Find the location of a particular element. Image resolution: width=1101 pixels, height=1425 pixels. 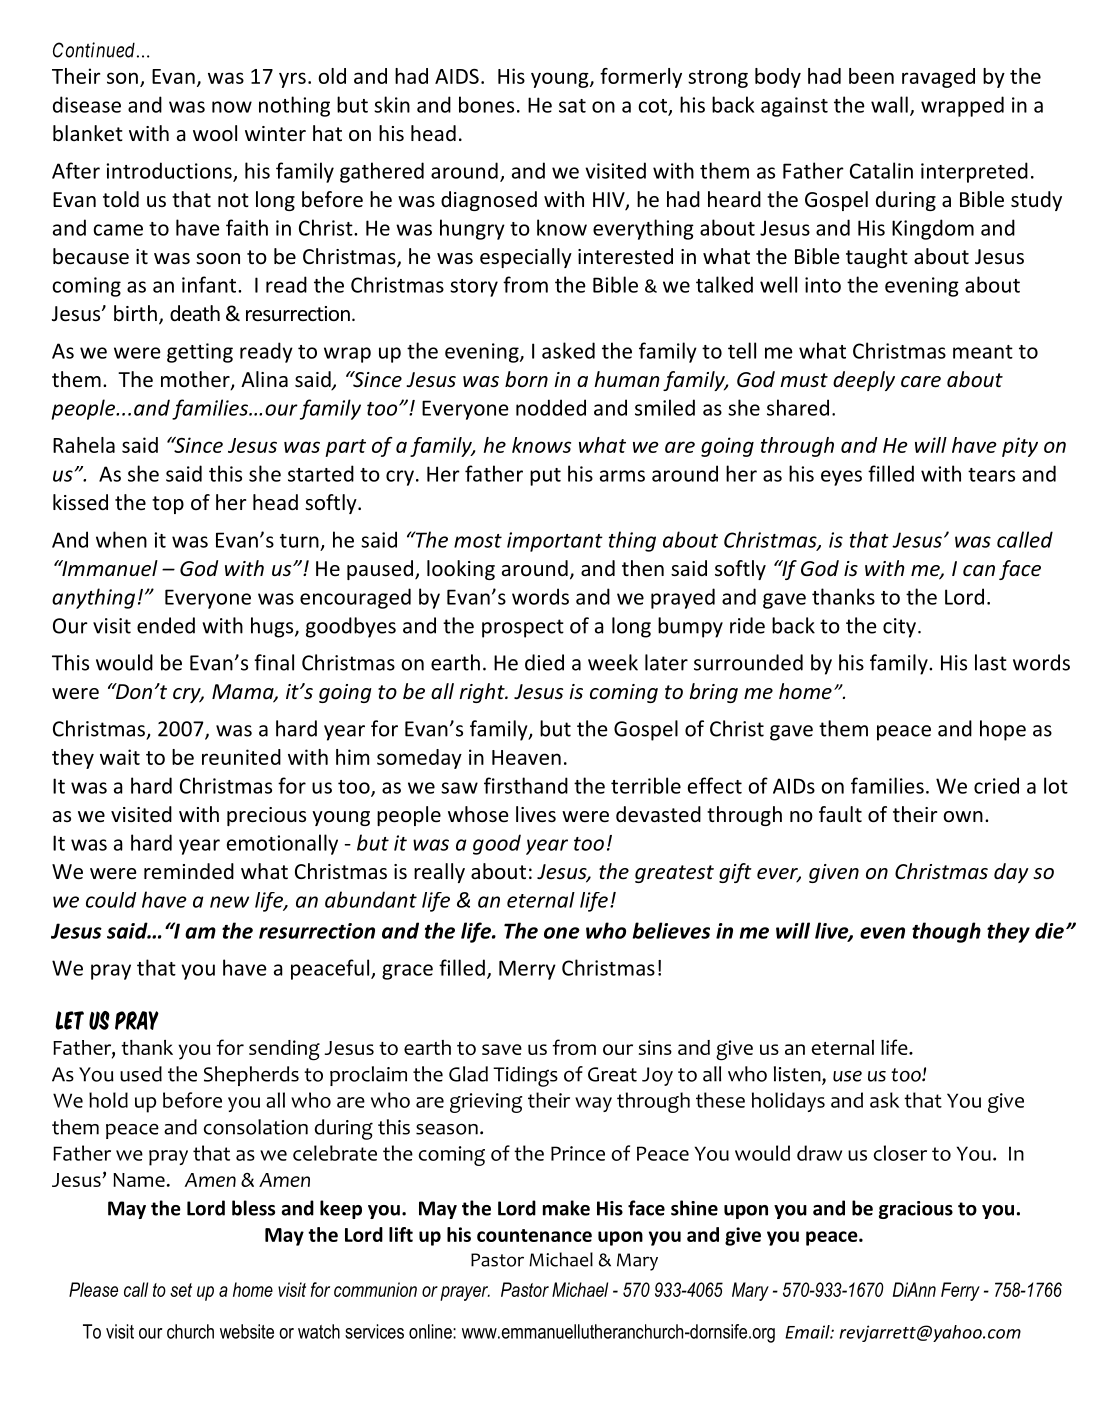

when is located at coordinates (121, 539).
